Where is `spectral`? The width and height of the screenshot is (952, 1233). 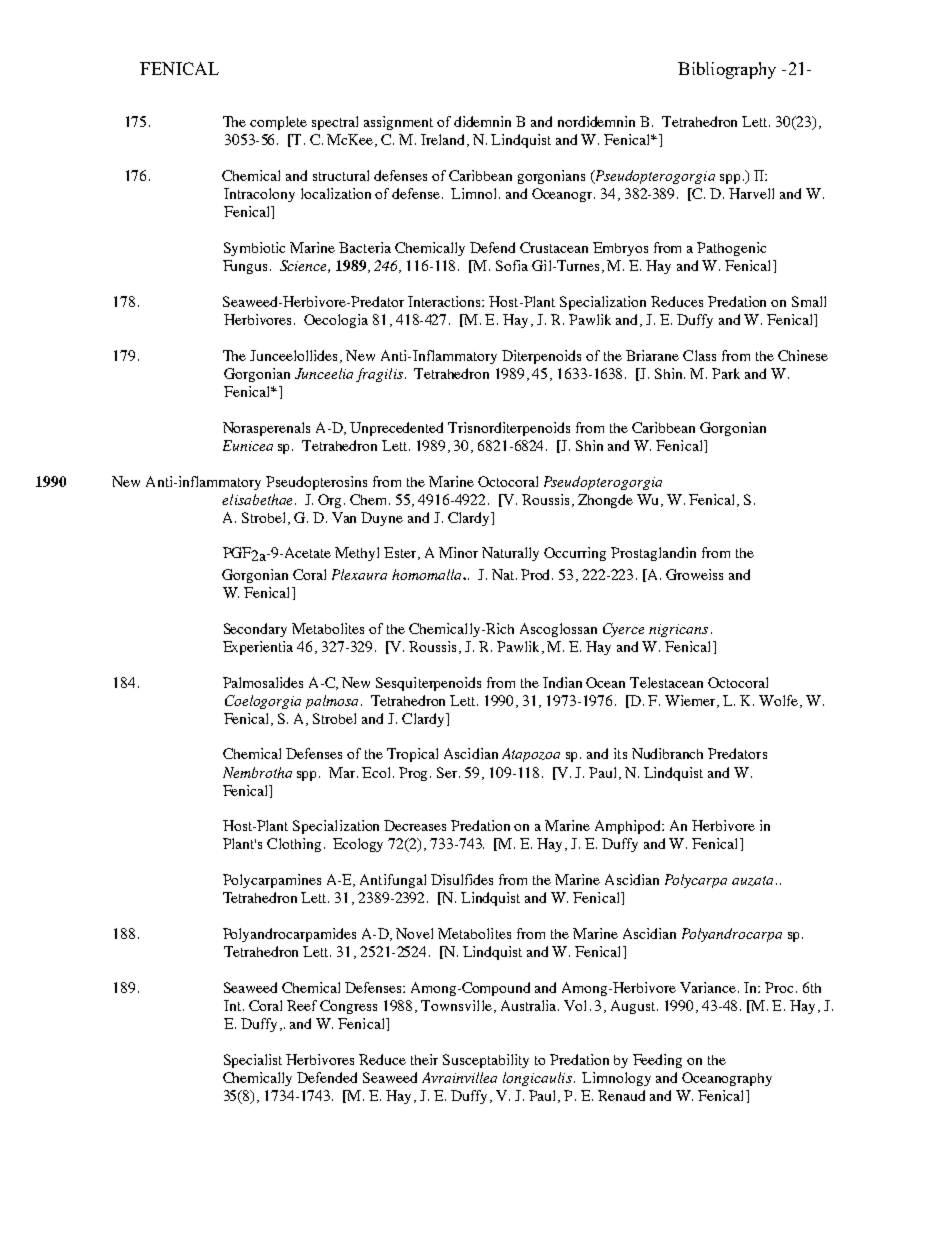
spectral is located at coordinates (335, 123).
